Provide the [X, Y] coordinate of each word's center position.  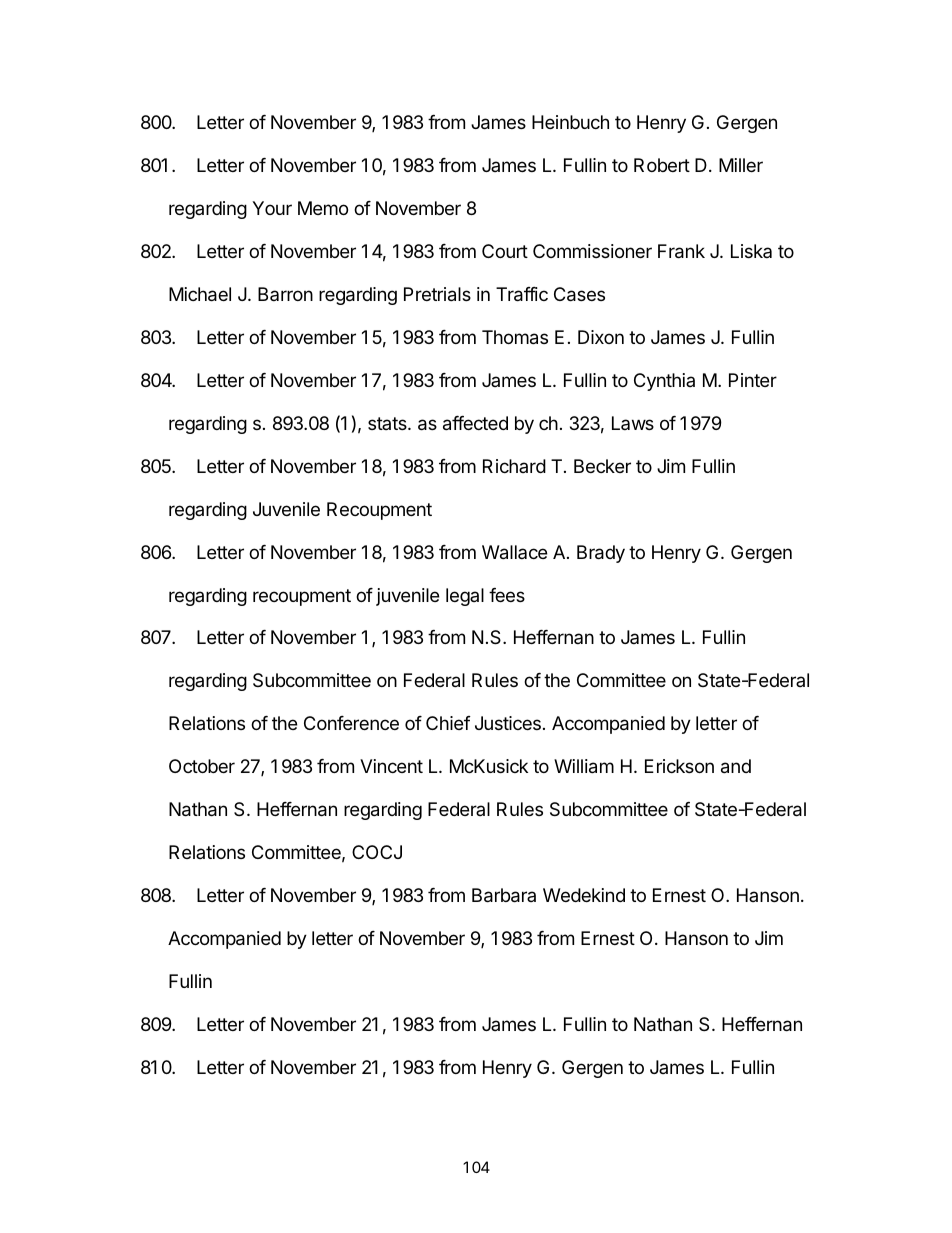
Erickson [679, 766]
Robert [662, 165]
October [202, 766]
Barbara [504, 895]
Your [272, 208]
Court [505, 251]
